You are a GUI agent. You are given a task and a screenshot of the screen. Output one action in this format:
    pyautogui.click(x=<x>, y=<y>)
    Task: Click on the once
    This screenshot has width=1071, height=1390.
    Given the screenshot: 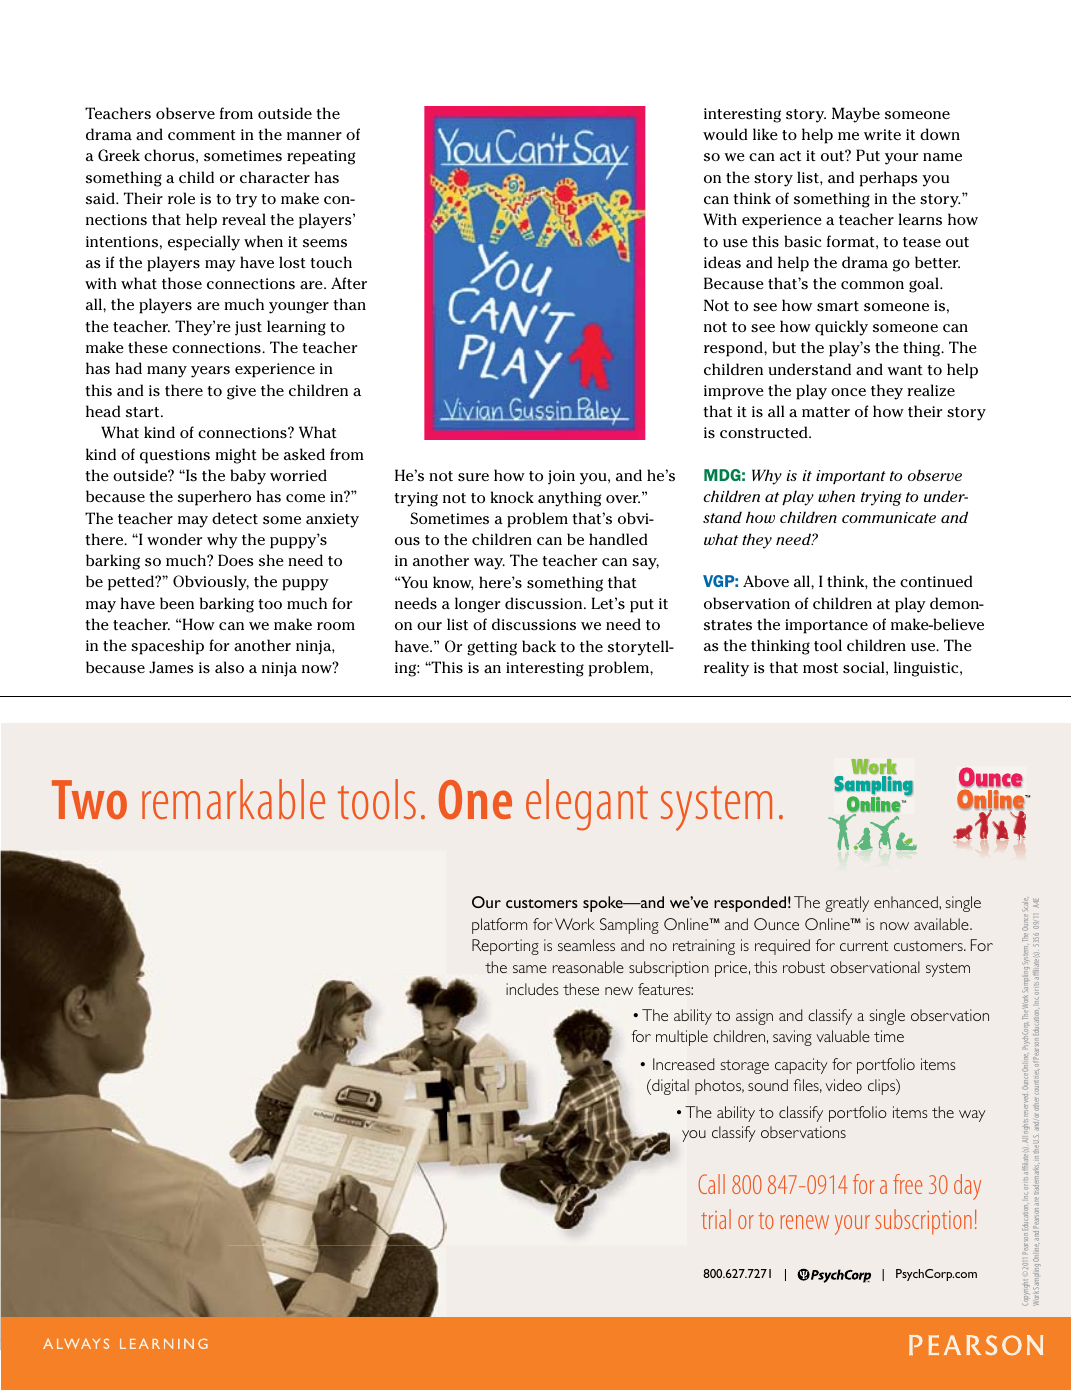 What is the action you would take?
    pyautogui.click(x=848, y=392)
